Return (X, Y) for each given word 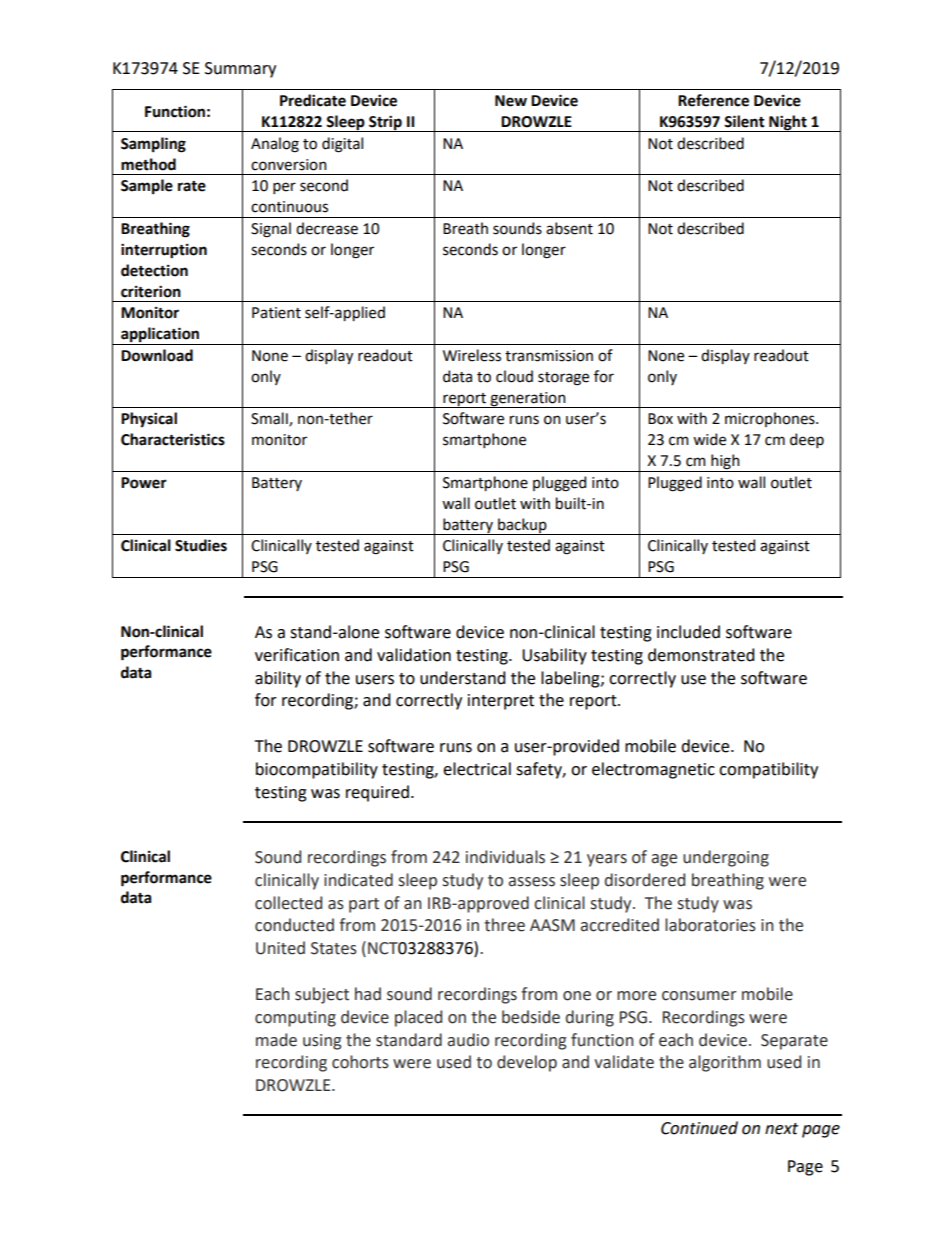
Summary (240, 70)
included (688, 632)
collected (288, 903)
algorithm (725, 1063)
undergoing (726, 858)
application (160, 336)
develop (527, 1063)
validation (414, 655)
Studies (201, 545)
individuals (505, 857)
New (511, 101)
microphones (771, 419)
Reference (713, 100)
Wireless (472, 355)
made (276, 1040)
